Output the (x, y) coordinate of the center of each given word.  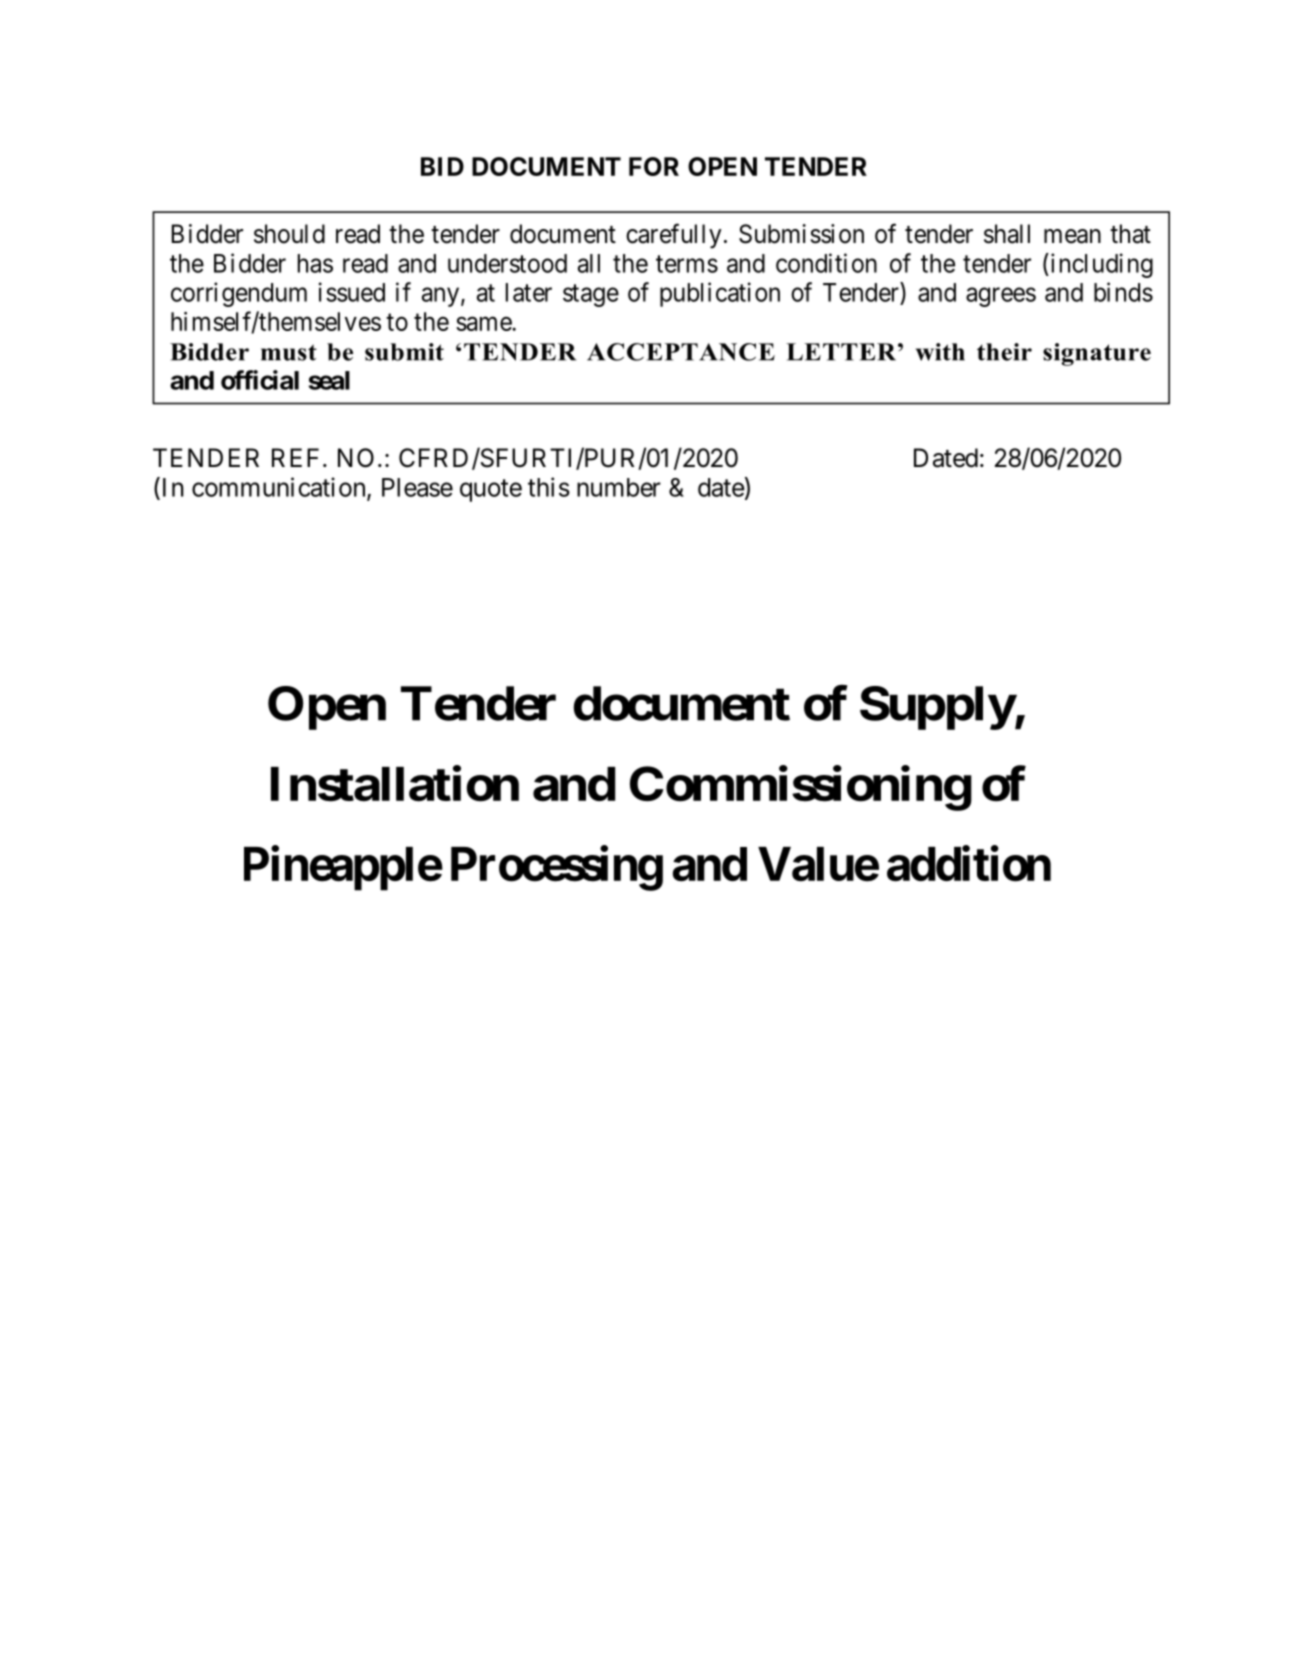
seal (329, 380)
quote (491, 490)
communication (280, 488)
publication (720, 294)
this (549, 487)
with (940, 352)
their (1004, 352)
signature (1097, 354)
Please (417, 487)
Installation (395, 784)
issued (352, 292)
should (289, 234)
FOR (654, 166)
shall (1007, 234)
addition (969, 864)
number (619, 487)
